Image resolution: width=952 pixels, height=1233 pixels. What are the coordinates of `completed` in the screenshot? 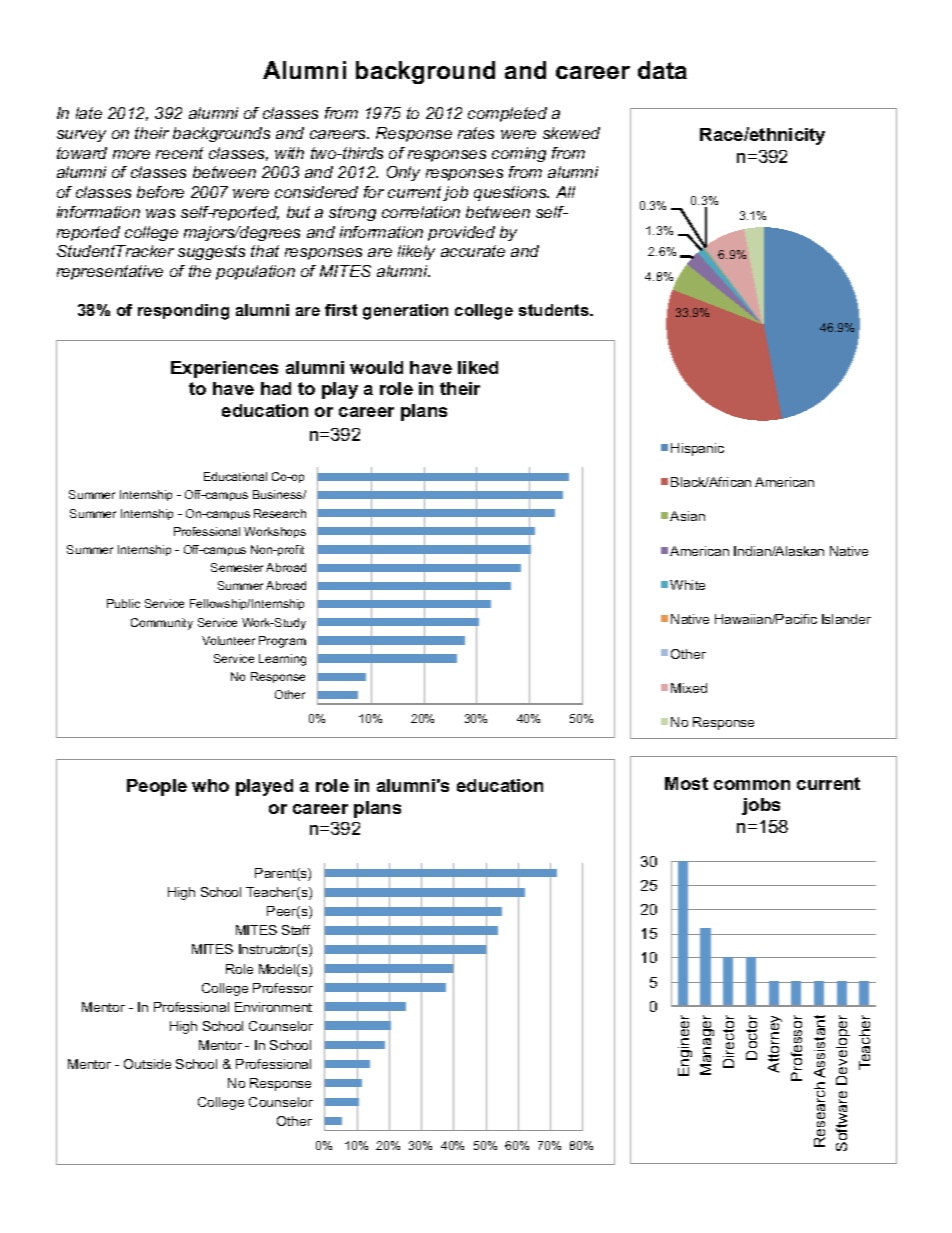 It's located at (507, 114).
